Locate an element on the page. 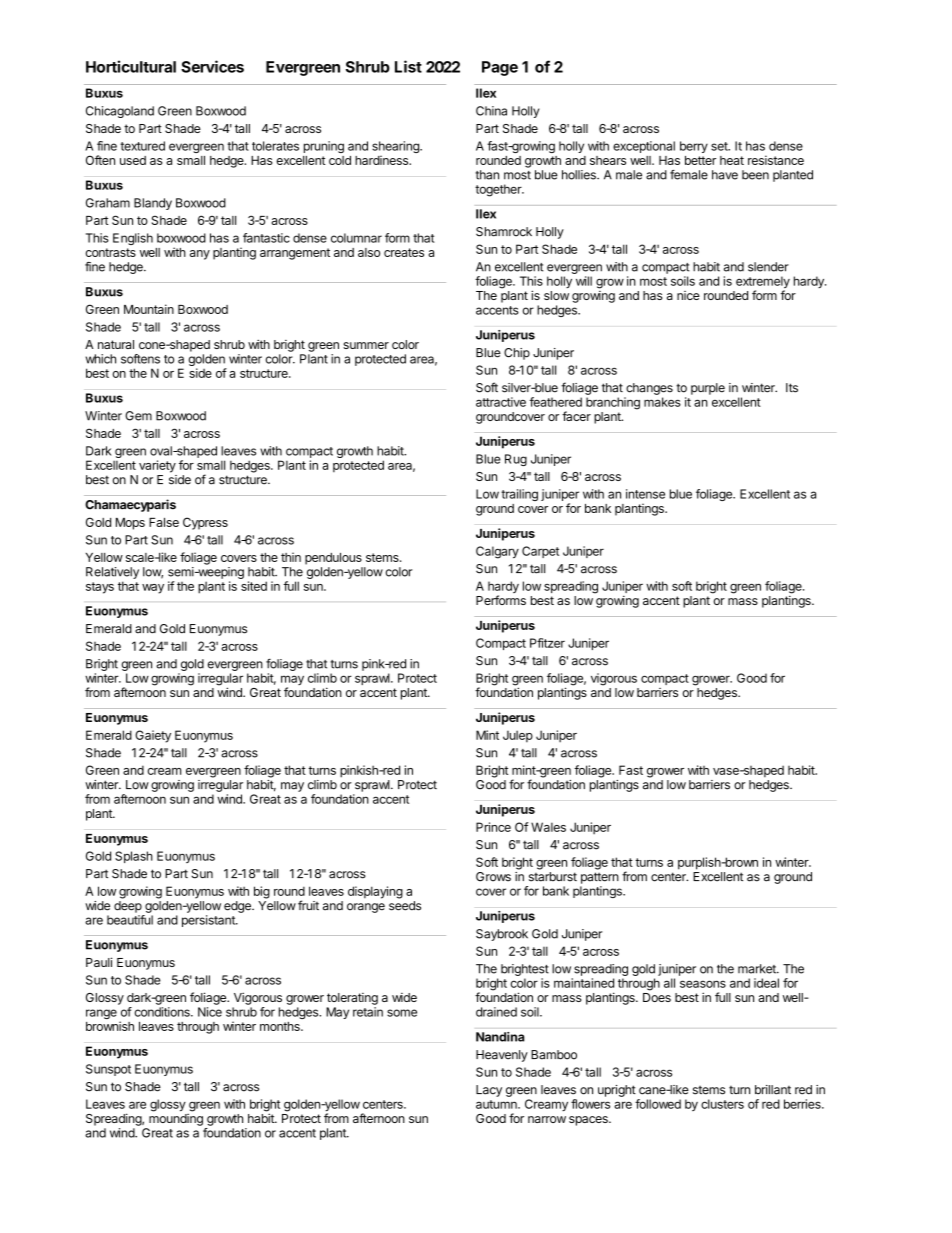 This document has height=1233, width=952. Services is located at coordinates (212, 66).
